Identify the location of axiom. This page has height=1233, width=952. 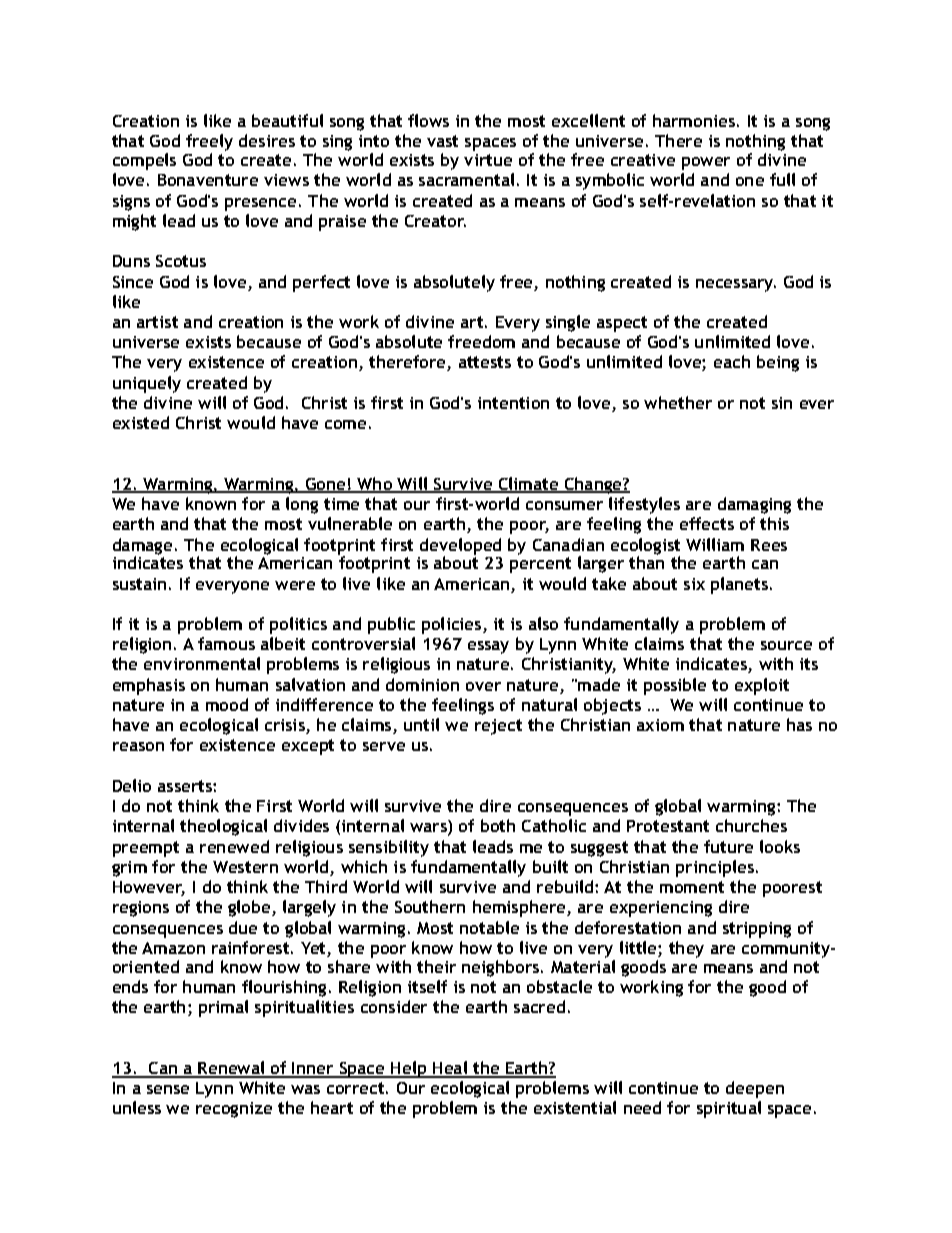
(660, 725).
